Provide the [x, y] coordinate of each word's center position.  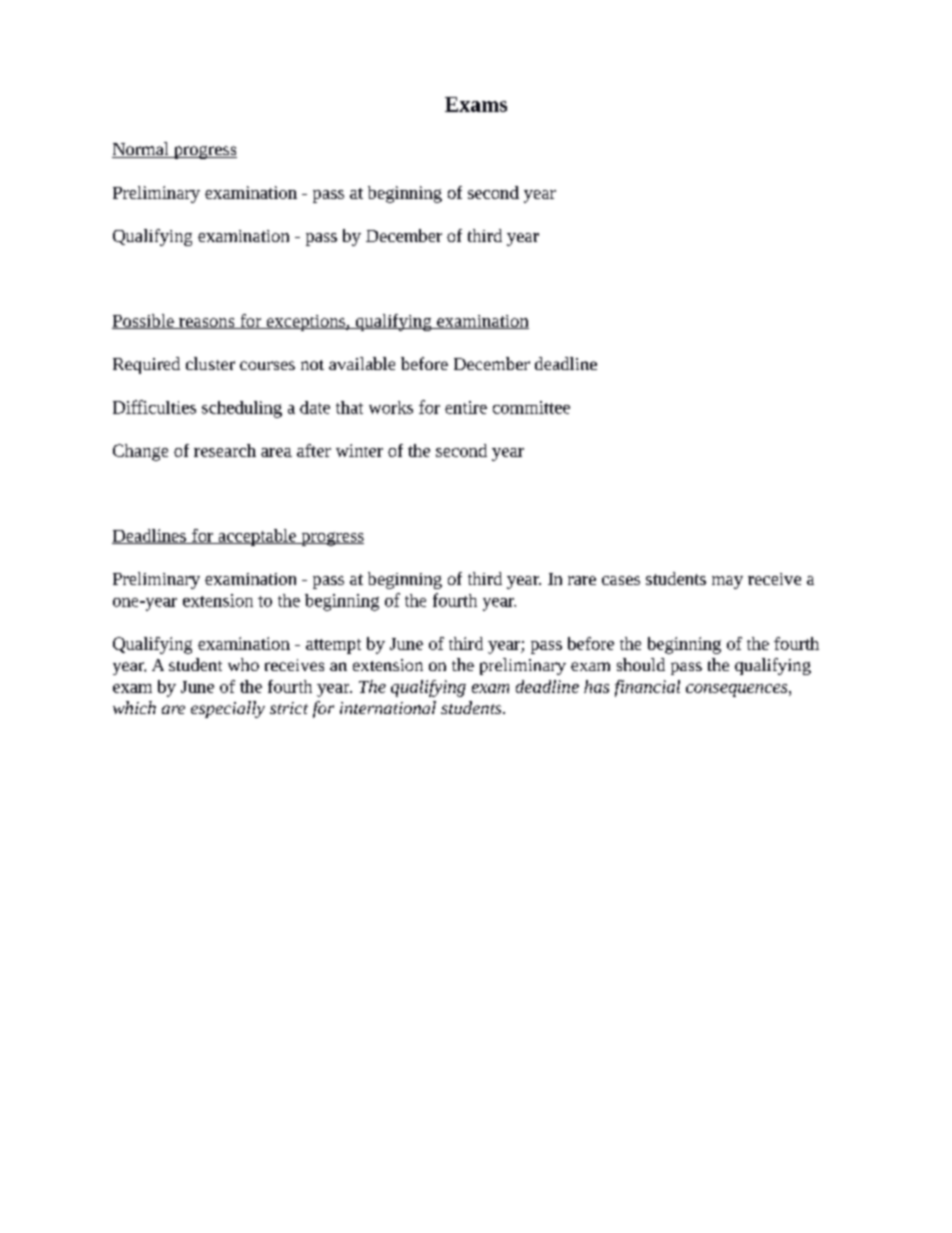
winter [359, 450]
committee [531, 407]
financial [647, 688]
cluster [210, 363]
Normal [141, 150]
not [312, 365]
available [362, 363]
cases [621, 580]
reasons [207, 323]
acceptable [257, 537]
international [388, 707]
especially [228, 709]
